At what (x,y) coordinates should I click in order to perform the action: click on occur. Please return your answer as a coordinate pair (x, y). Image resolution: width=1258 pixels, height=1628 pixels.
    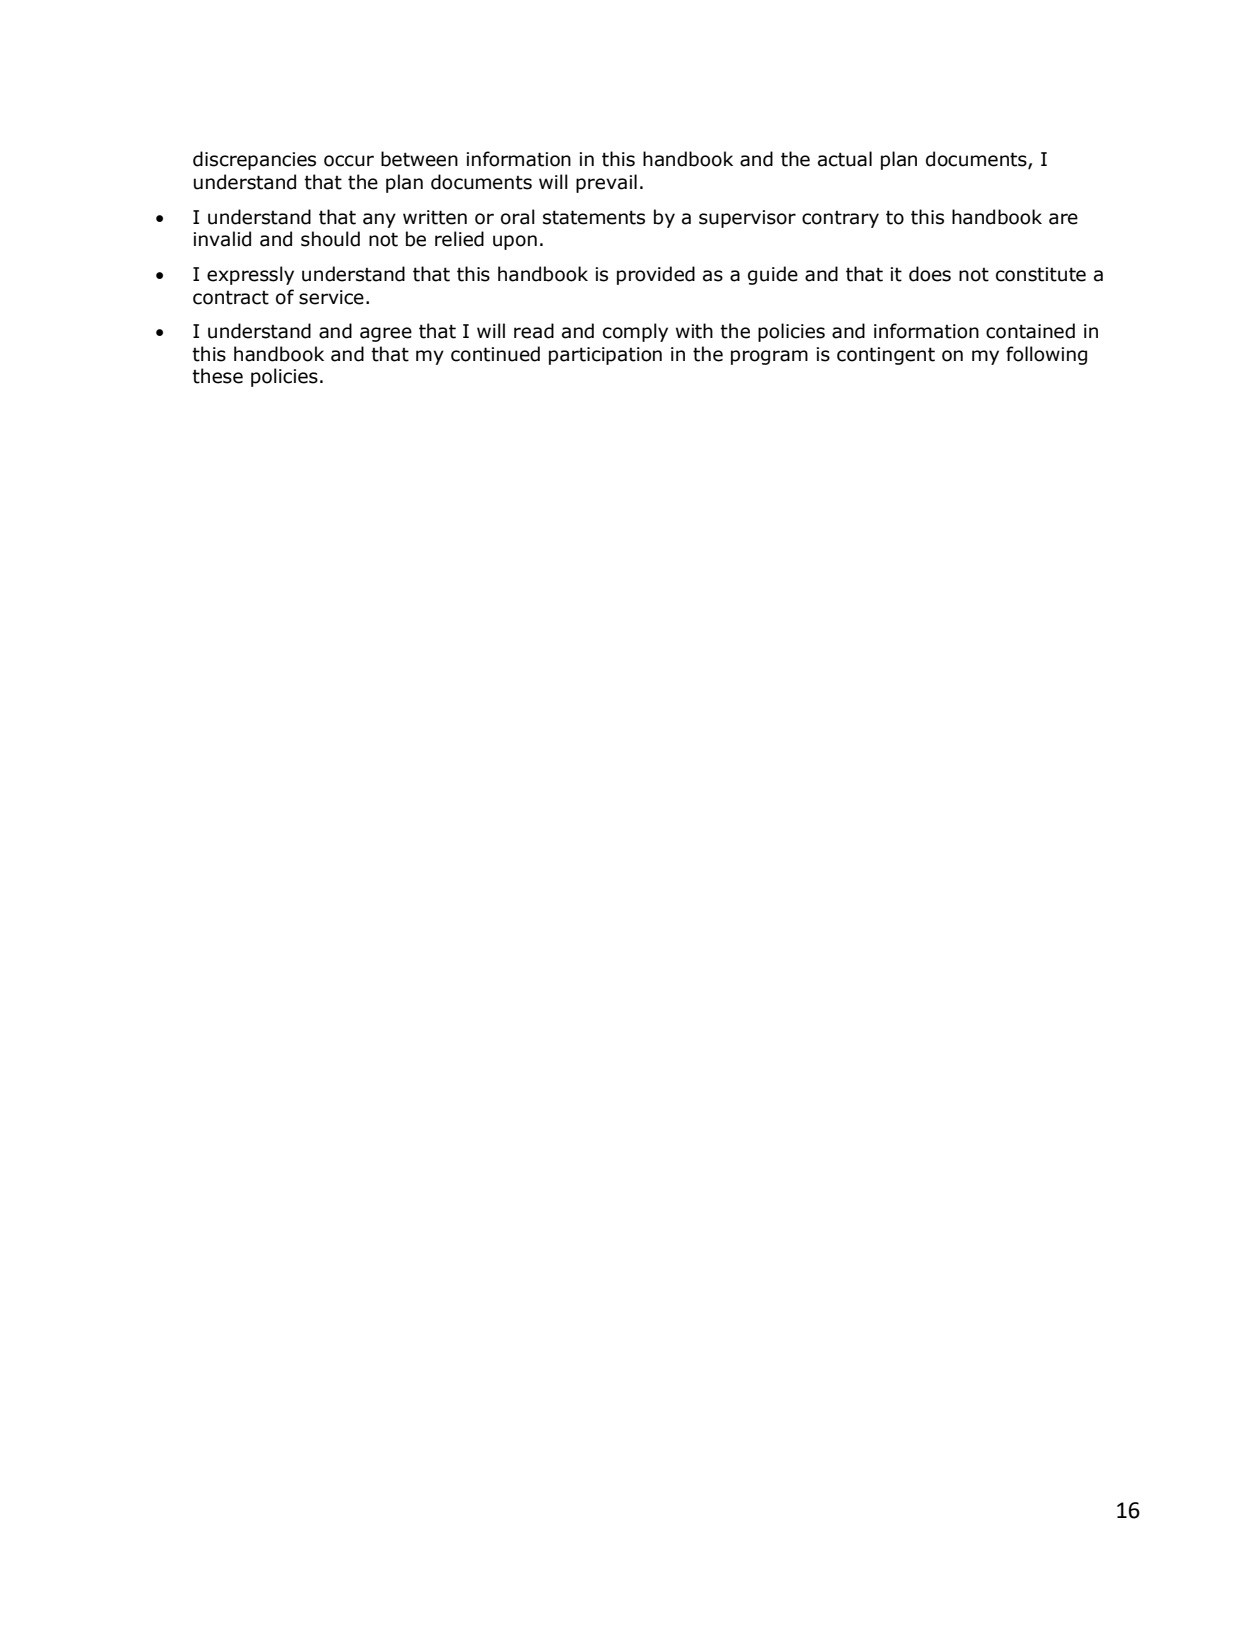
    Looking at the image, I should click on (349, 161).
